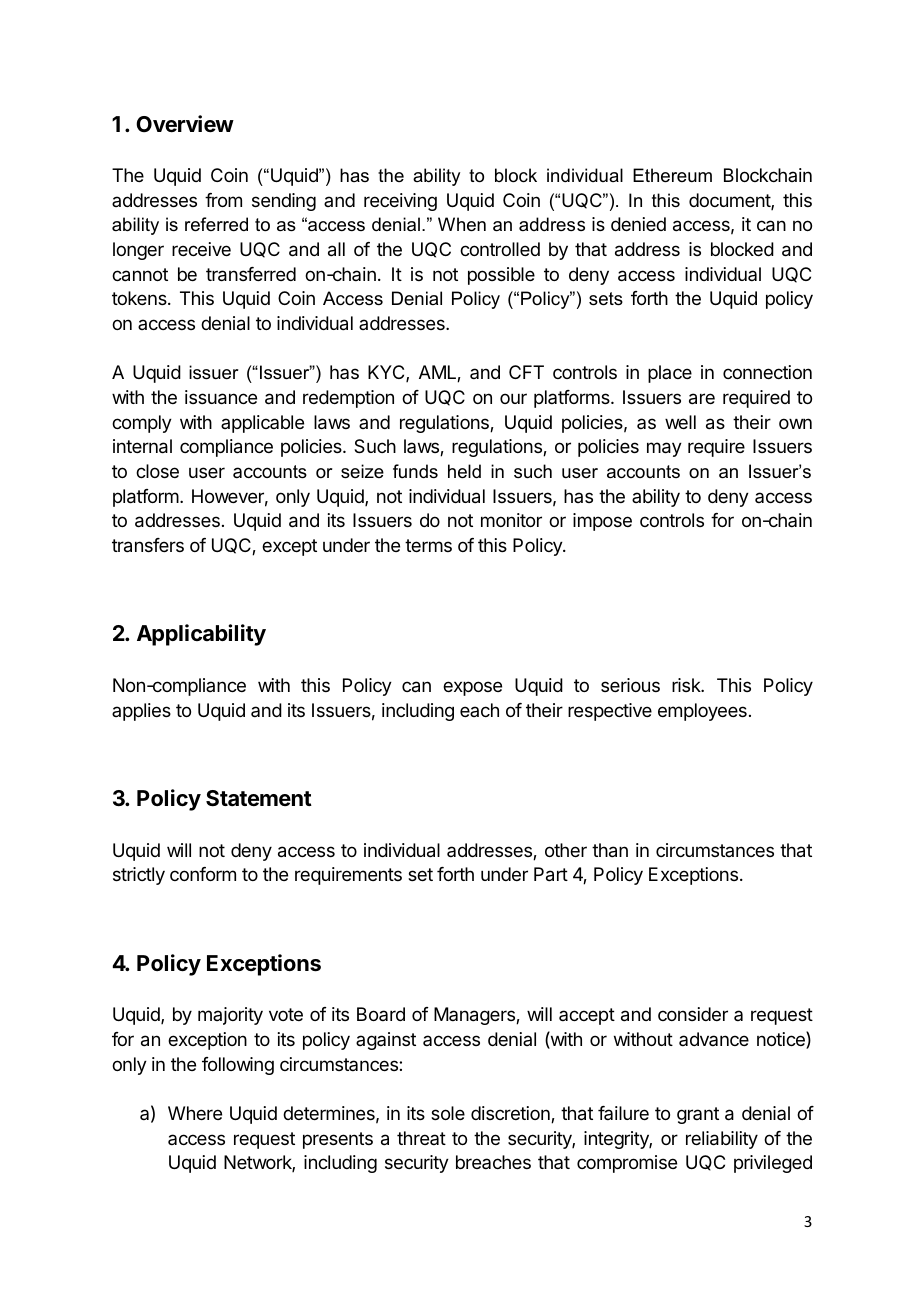 The height and width of the screenshot is (1308, 924). What do you see at coordinates (551, 874) in the screenshot?
I see `Part` at bounding box center [551, 874].
